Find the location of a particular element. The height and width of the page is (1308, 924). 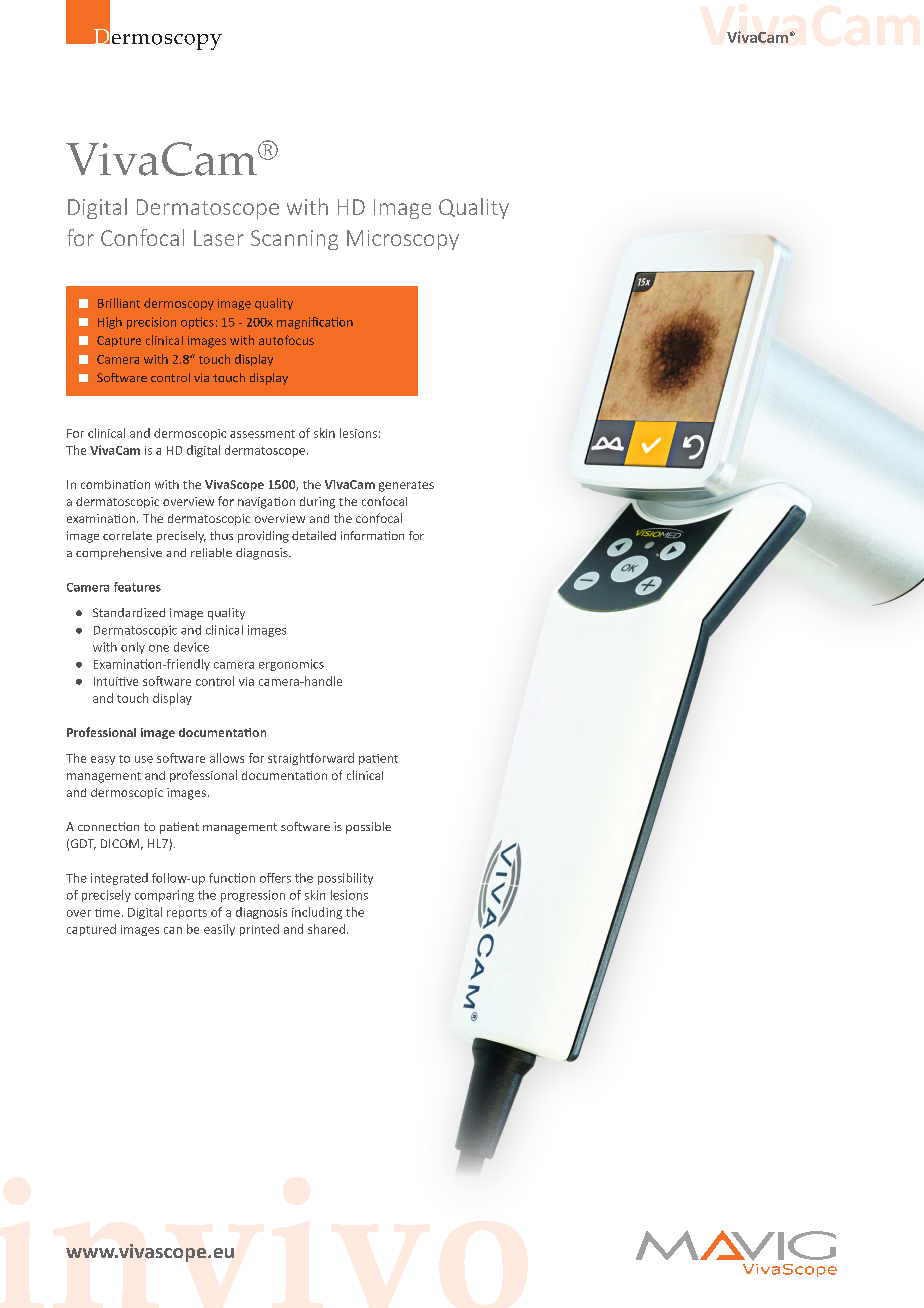

Microscopy is located at coordinates (403, 240).
